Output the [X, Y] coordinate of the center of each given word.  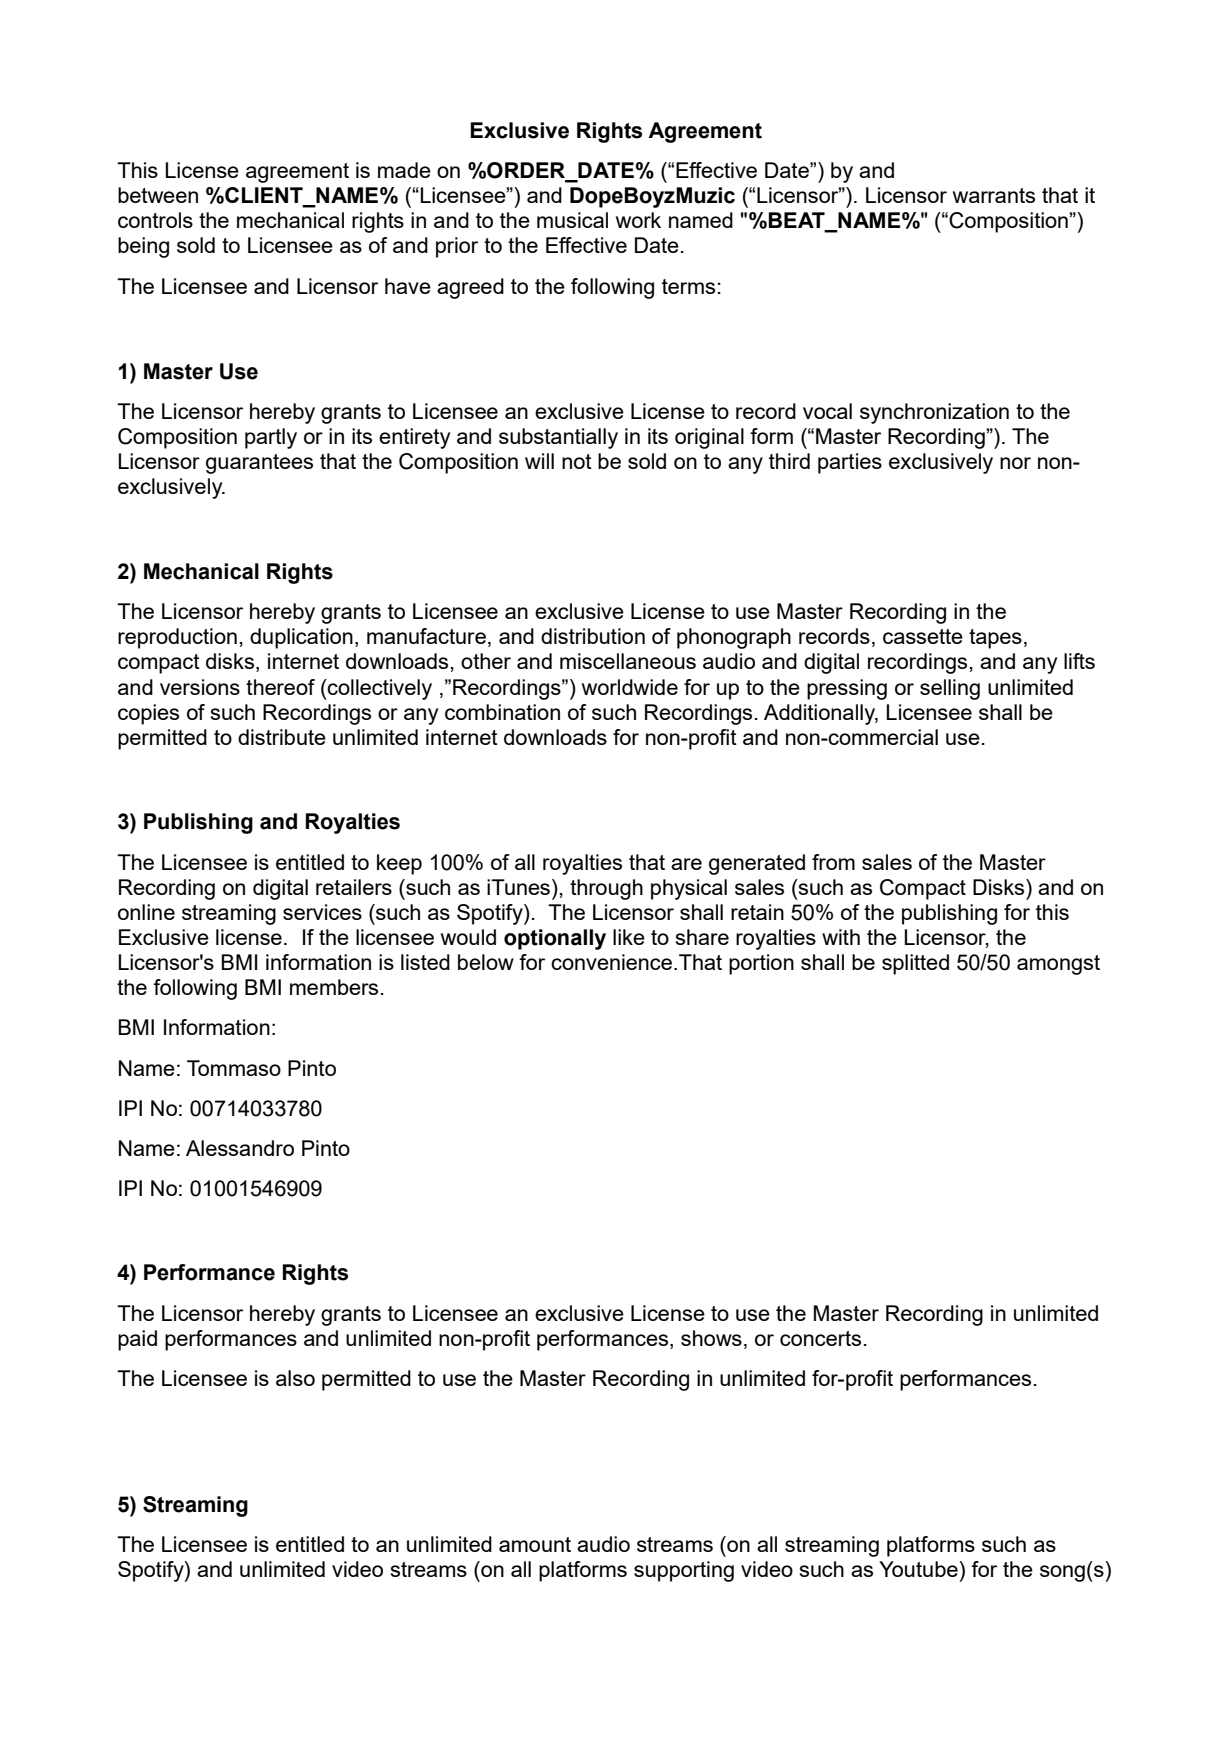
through [606, 889]
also [295, 1378]
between [158, 195]
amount [535, 1544]
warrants [994, 195]
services [322, 912]
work [638, 220]
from [833, 862]
